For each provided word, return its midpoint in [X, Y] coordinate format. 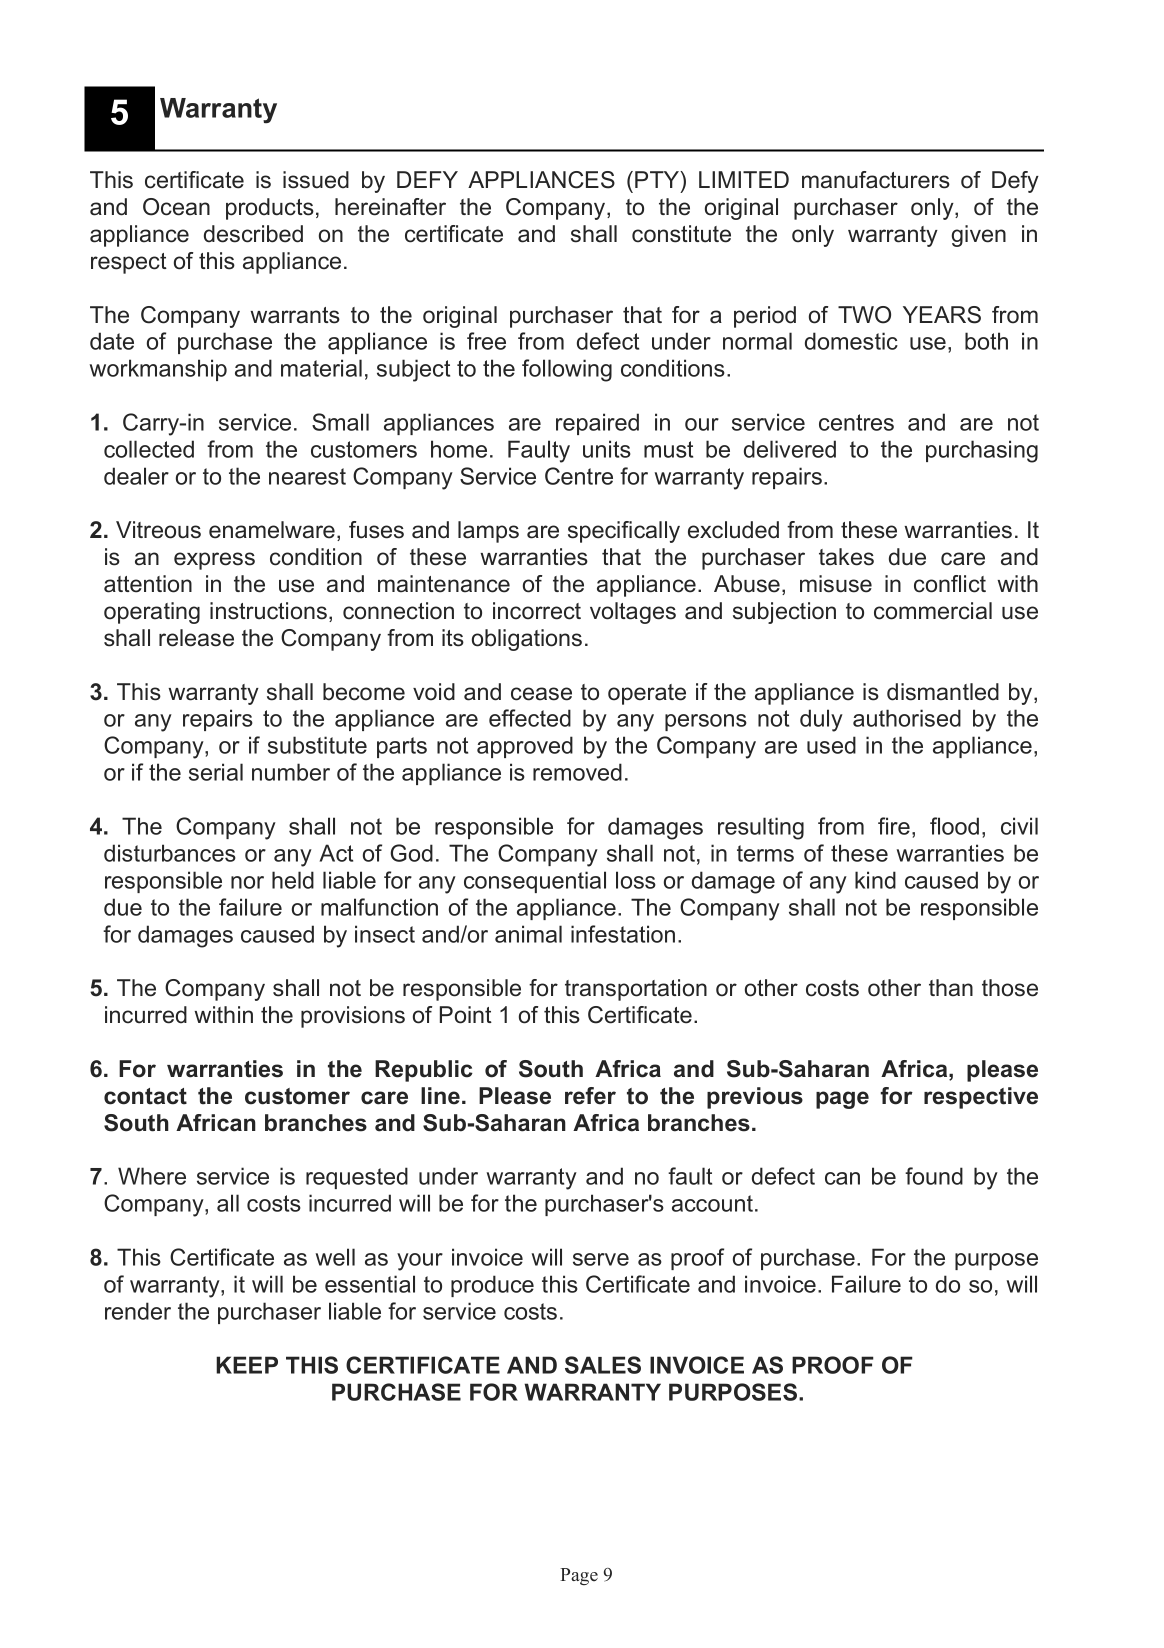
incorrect [537, 611]
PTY [658, 181]
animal [528, 934]
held [293, 880]
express [214, 561]
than [951, 988]
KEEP [247, 1365]
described [253, 234]
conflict [950, 584]
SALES [603, 1365]
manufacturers [876, 180]
